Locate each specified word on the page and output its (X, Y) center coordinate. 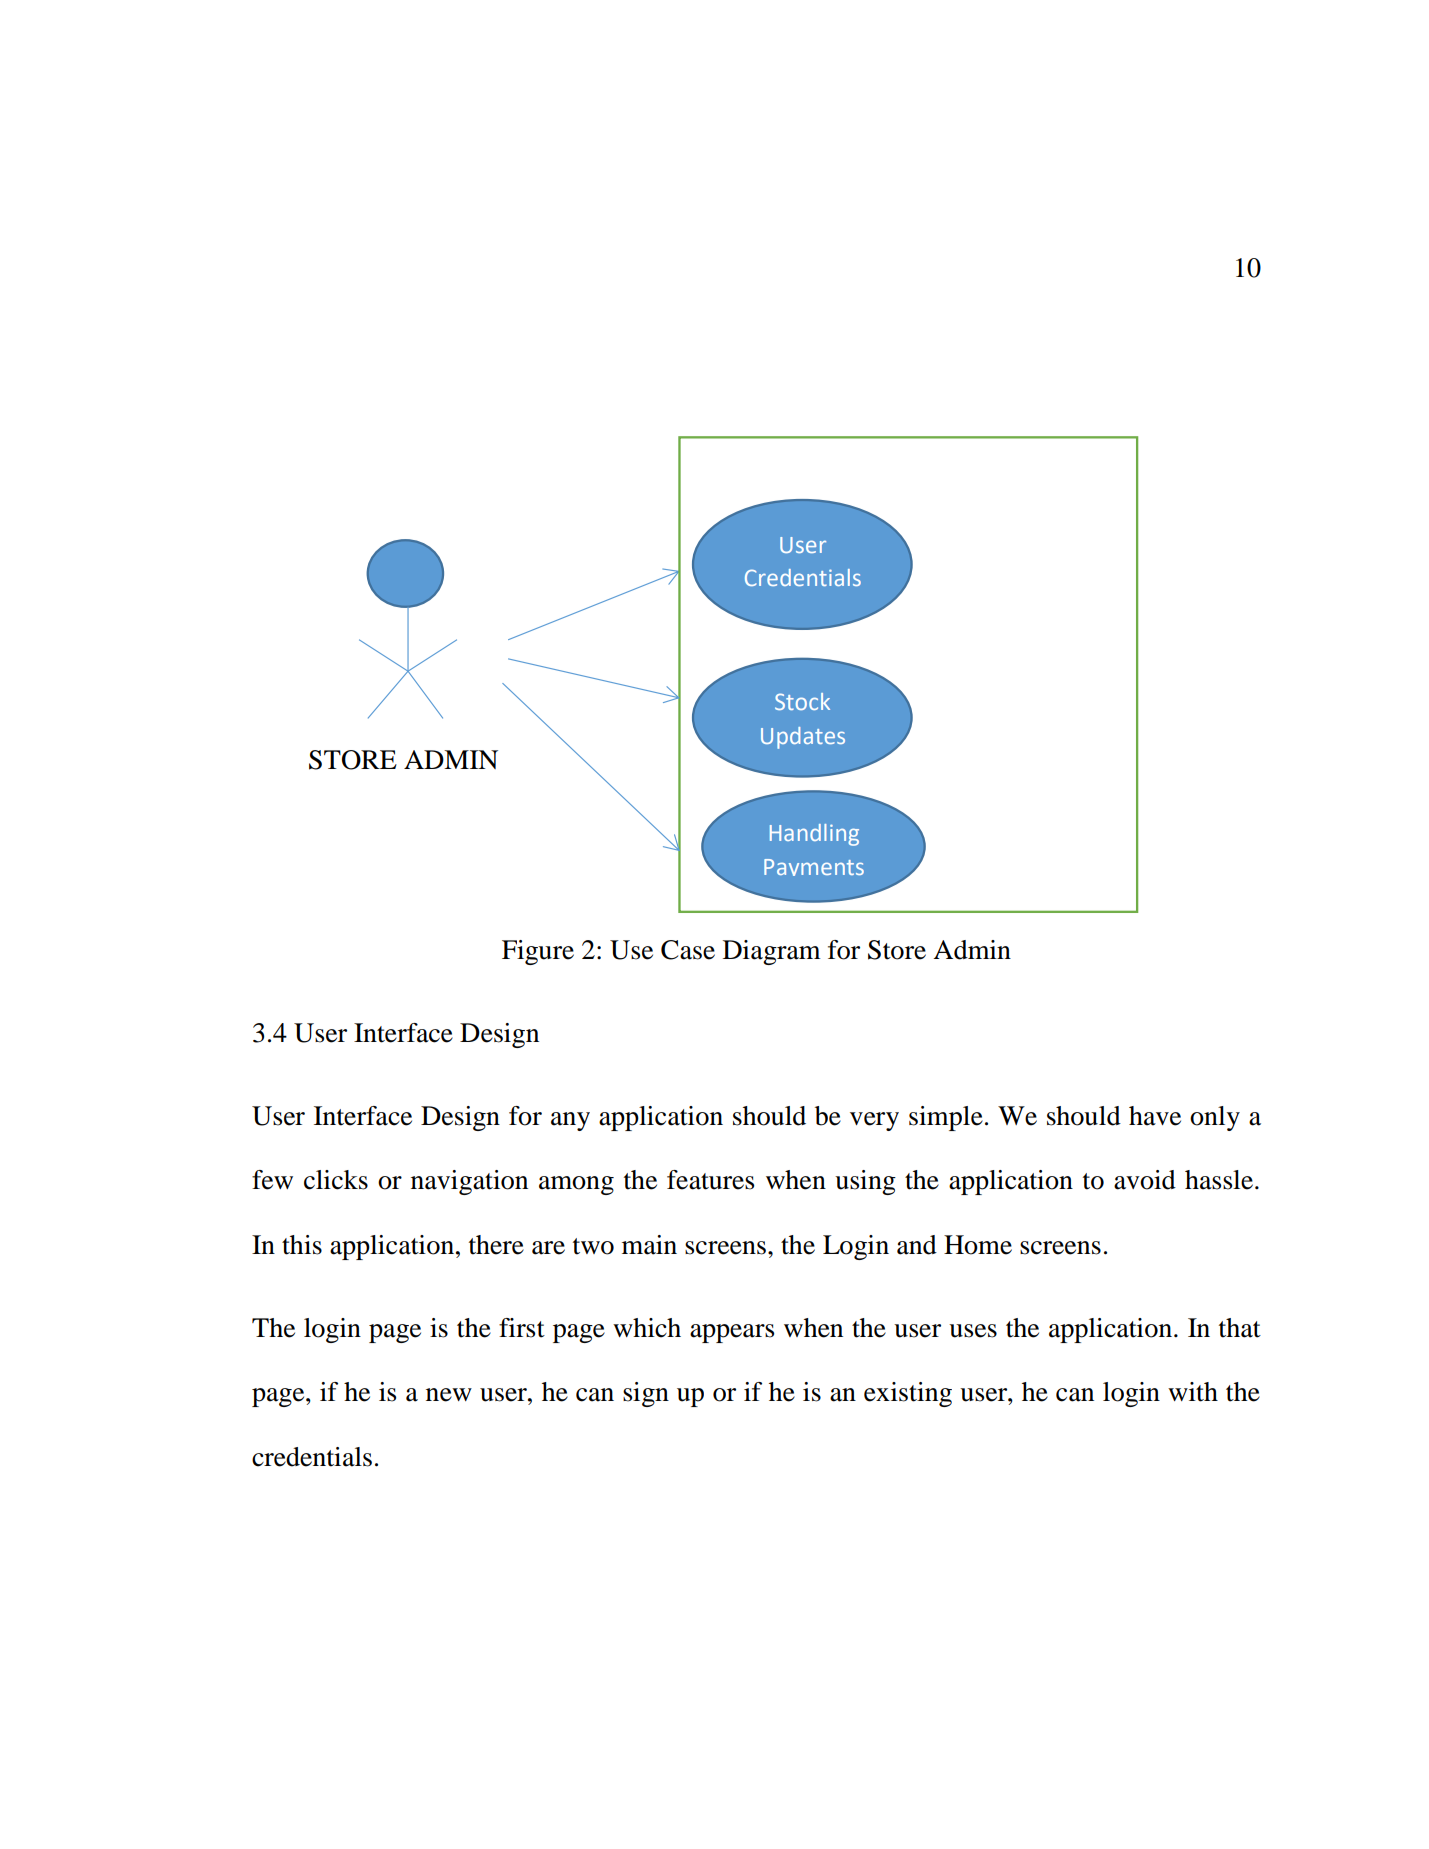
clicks (336, 1180)
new (449, 1395)
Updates (803, 738)
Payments (814, 867)
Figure (538, 952)
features (710, 1180)
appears (732, 1333)
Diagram (772, 952)
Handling (814, 835)
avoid (1145, 1180)
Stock (802, 701)
